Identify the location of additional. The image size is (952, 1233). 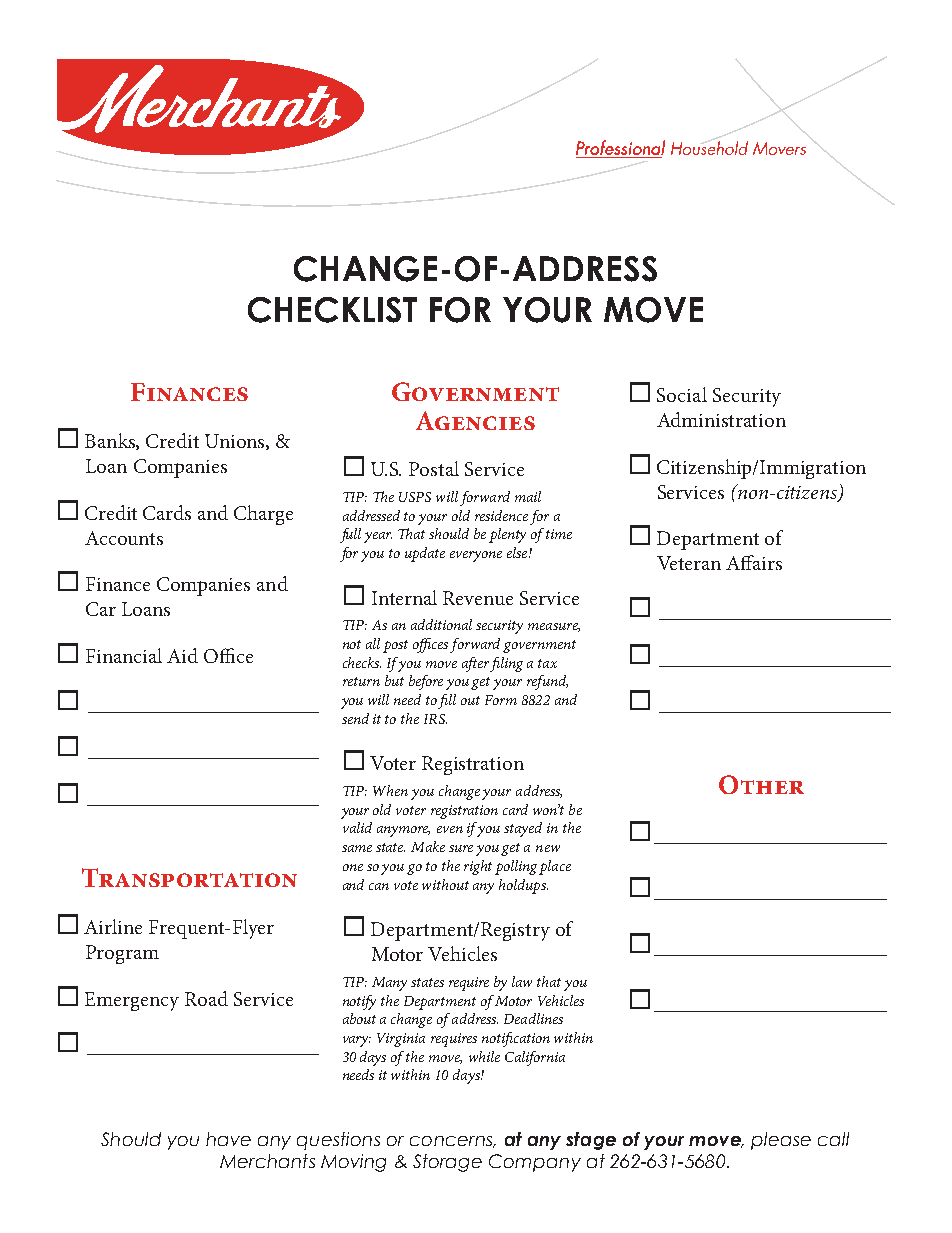
(441, 624).
